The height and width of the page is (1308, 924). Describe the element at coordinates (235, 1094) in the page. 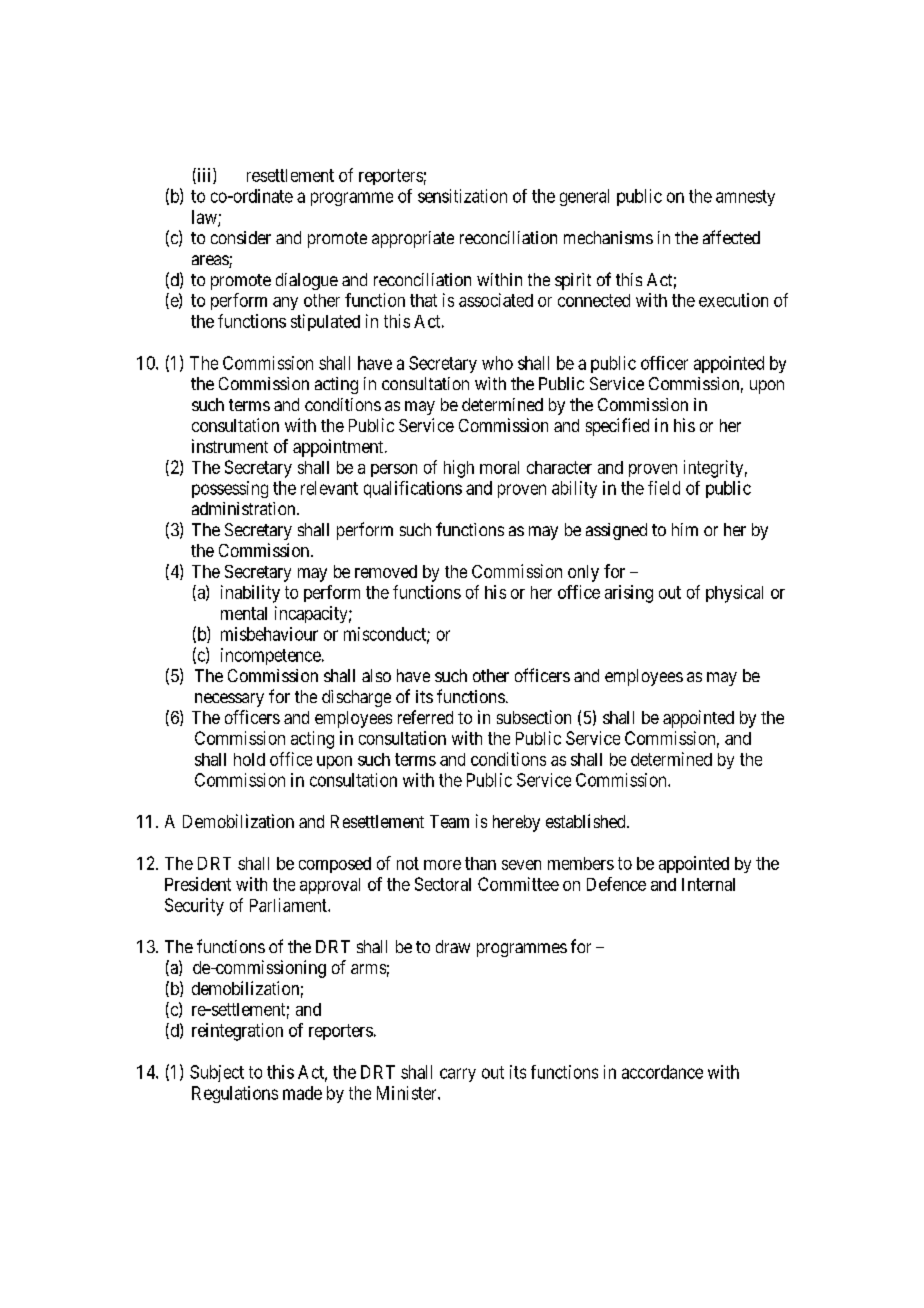

I see `Regulations` at that location.
